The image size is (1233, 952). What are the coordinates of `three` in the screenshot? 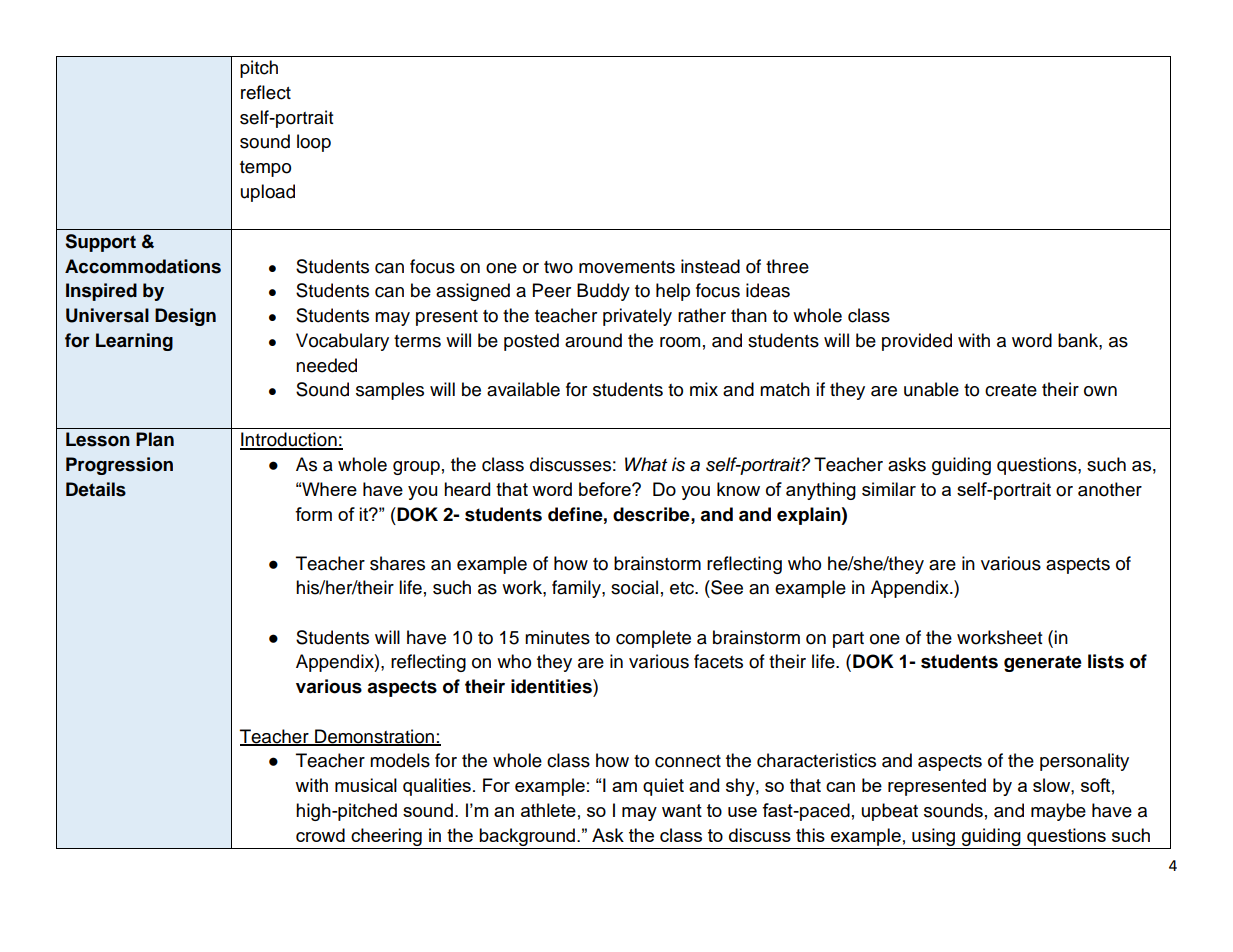 It's located at (787, 266).
